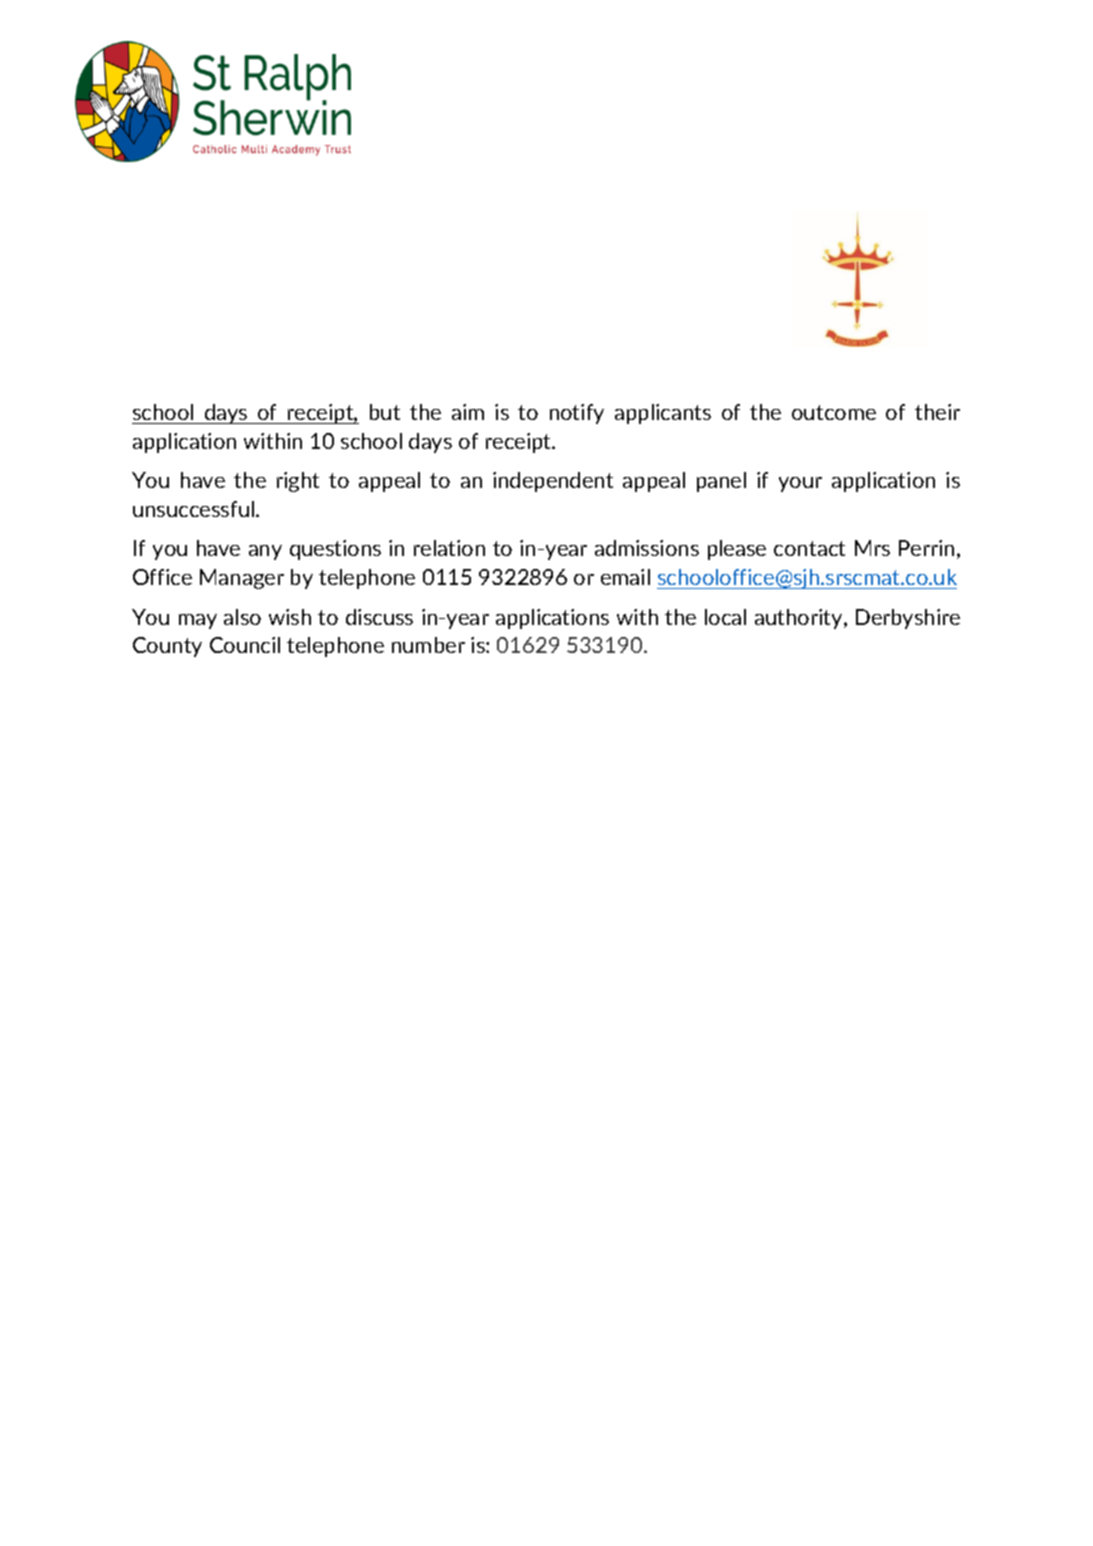  I want to click on number, so click(428, 645).
